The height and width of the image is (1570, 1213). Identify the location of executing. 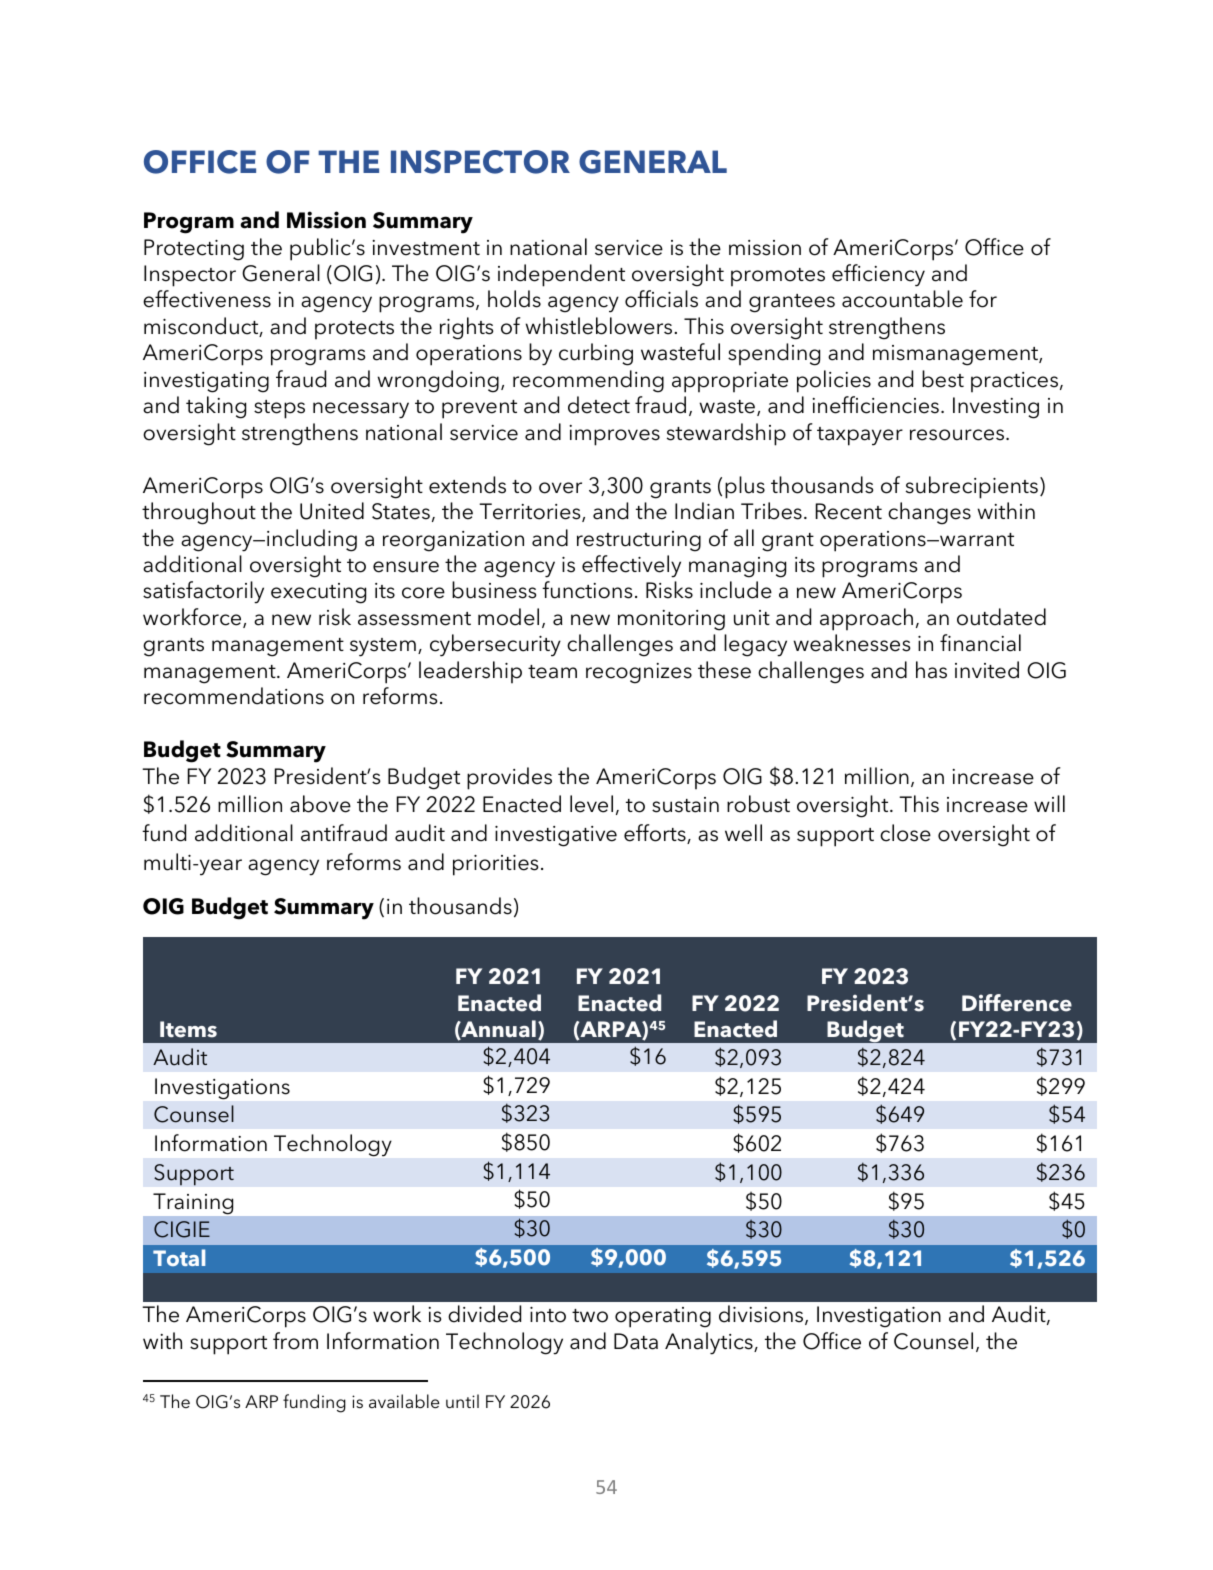
(318, 593).
